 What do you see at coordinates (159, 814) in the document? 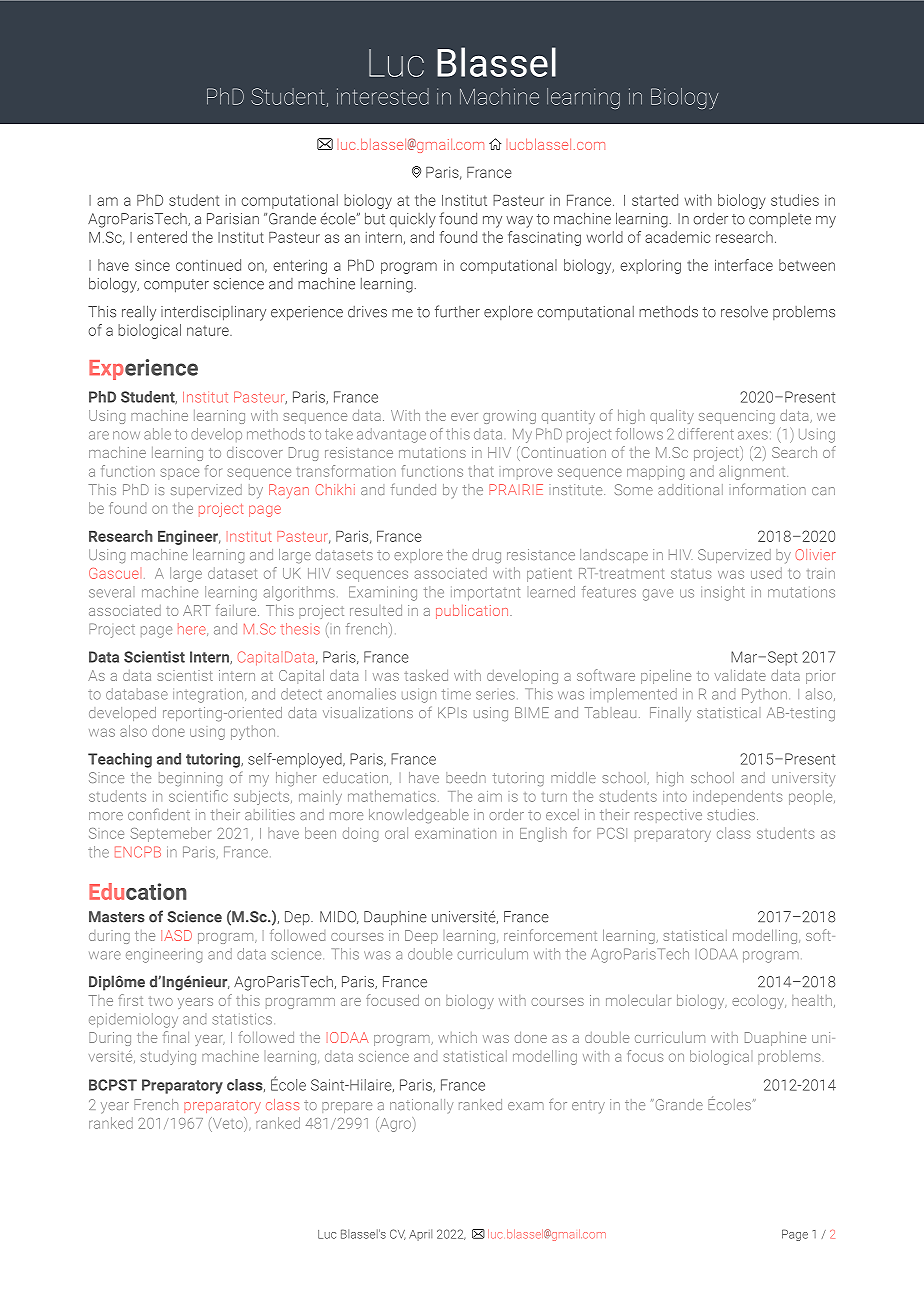
I see `confident` at bounding box center [159, 814].
